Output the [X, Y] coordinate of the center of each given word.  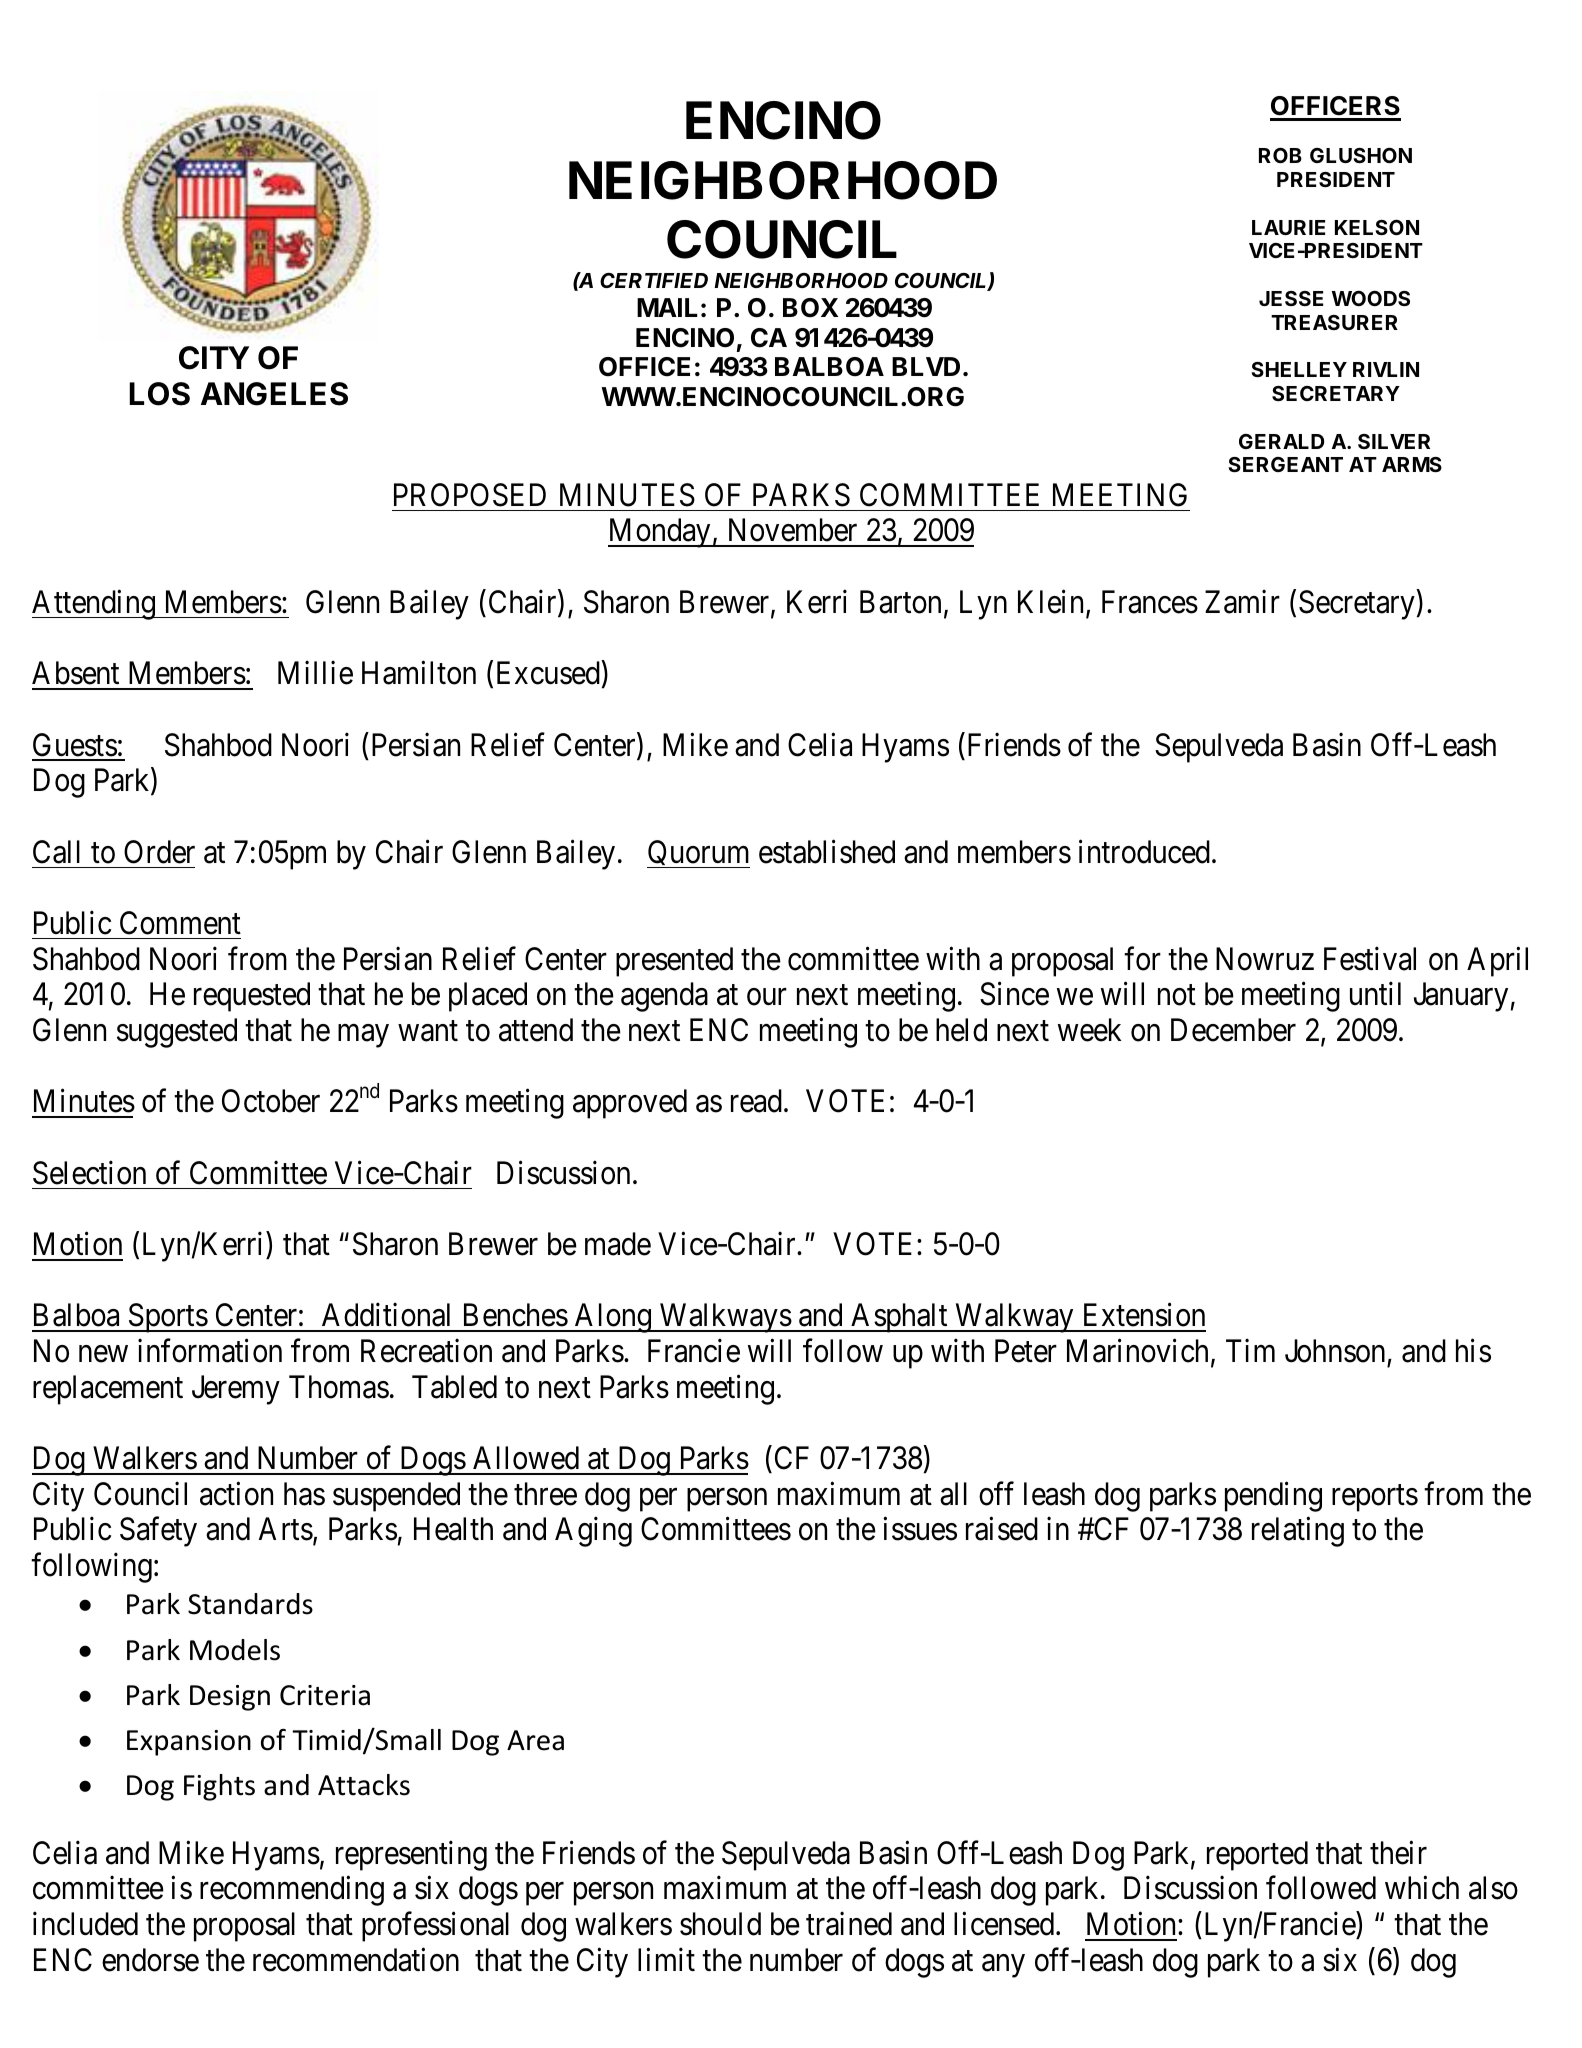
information [210, 1351]
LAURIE [1288, 227]
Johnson [1335, 1351]
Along [613, 1318]
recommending [292, 1891]
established [827, 851]
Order [159, 852]
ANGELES [274, 394]
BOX [810, 308]
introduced [1144, 851]
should [720, 1924]
